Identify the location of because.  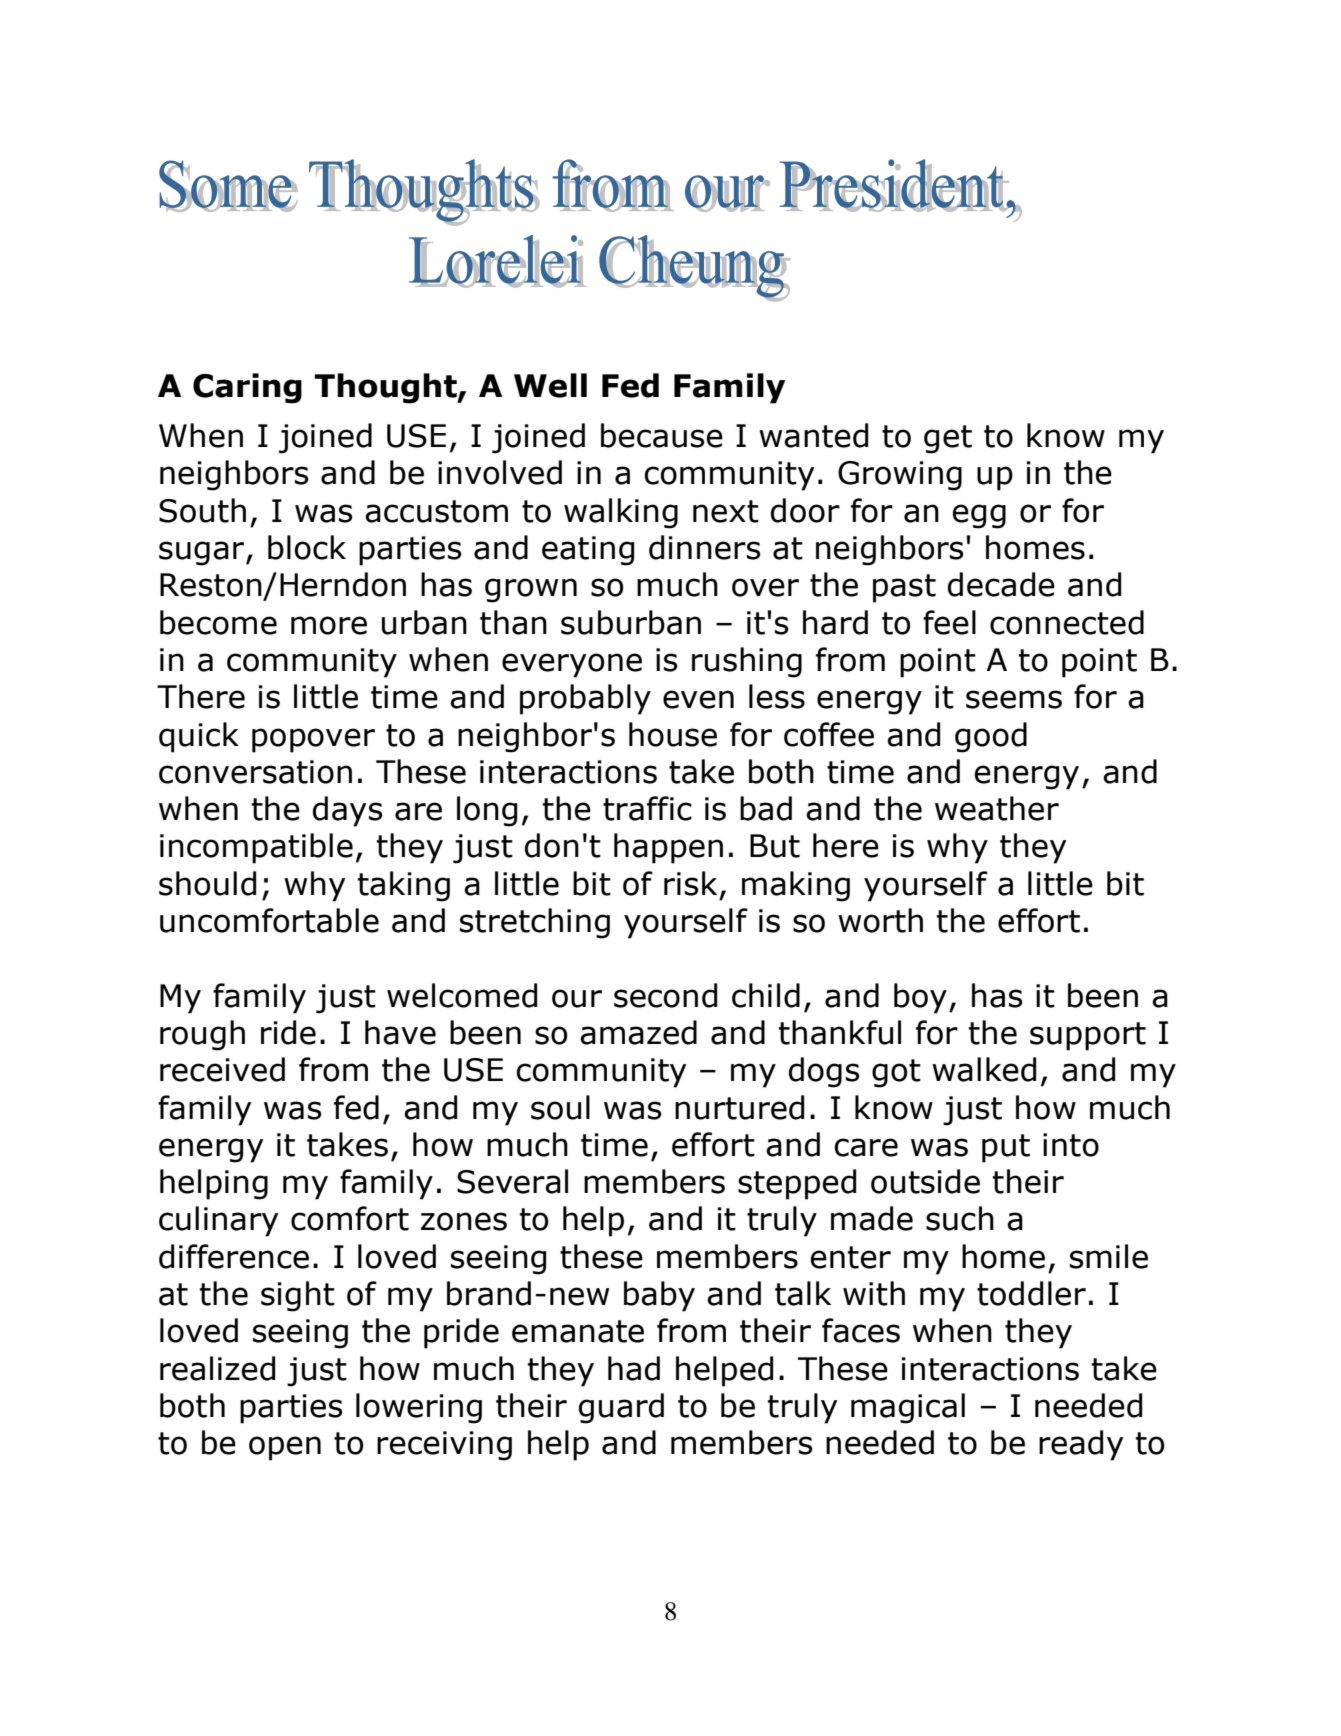
(662, 435).
